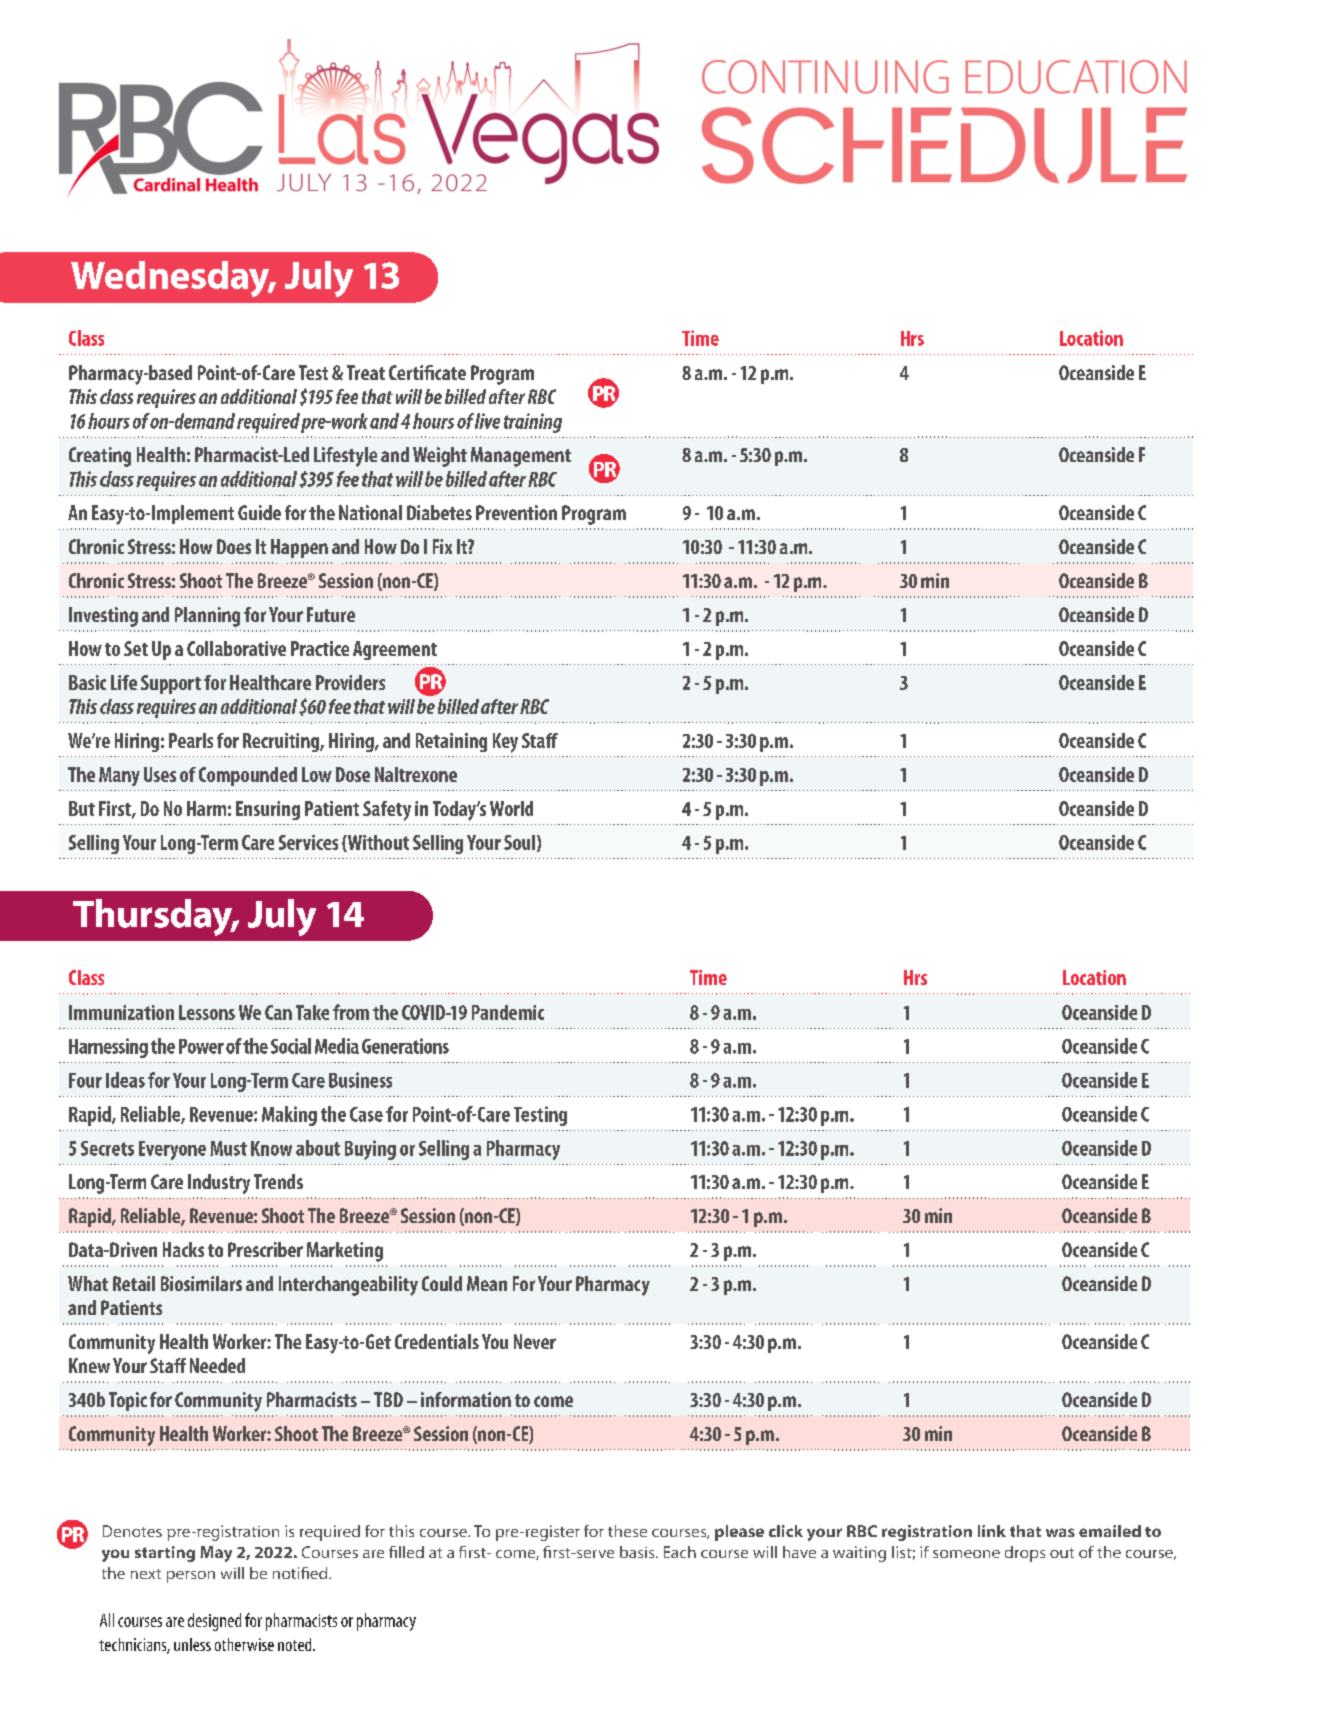 The height and width of the page is (1734, 1340). What do you see at coordinates (521, 457) in the page?
I see `Management` at bounding box center [521, 457].
